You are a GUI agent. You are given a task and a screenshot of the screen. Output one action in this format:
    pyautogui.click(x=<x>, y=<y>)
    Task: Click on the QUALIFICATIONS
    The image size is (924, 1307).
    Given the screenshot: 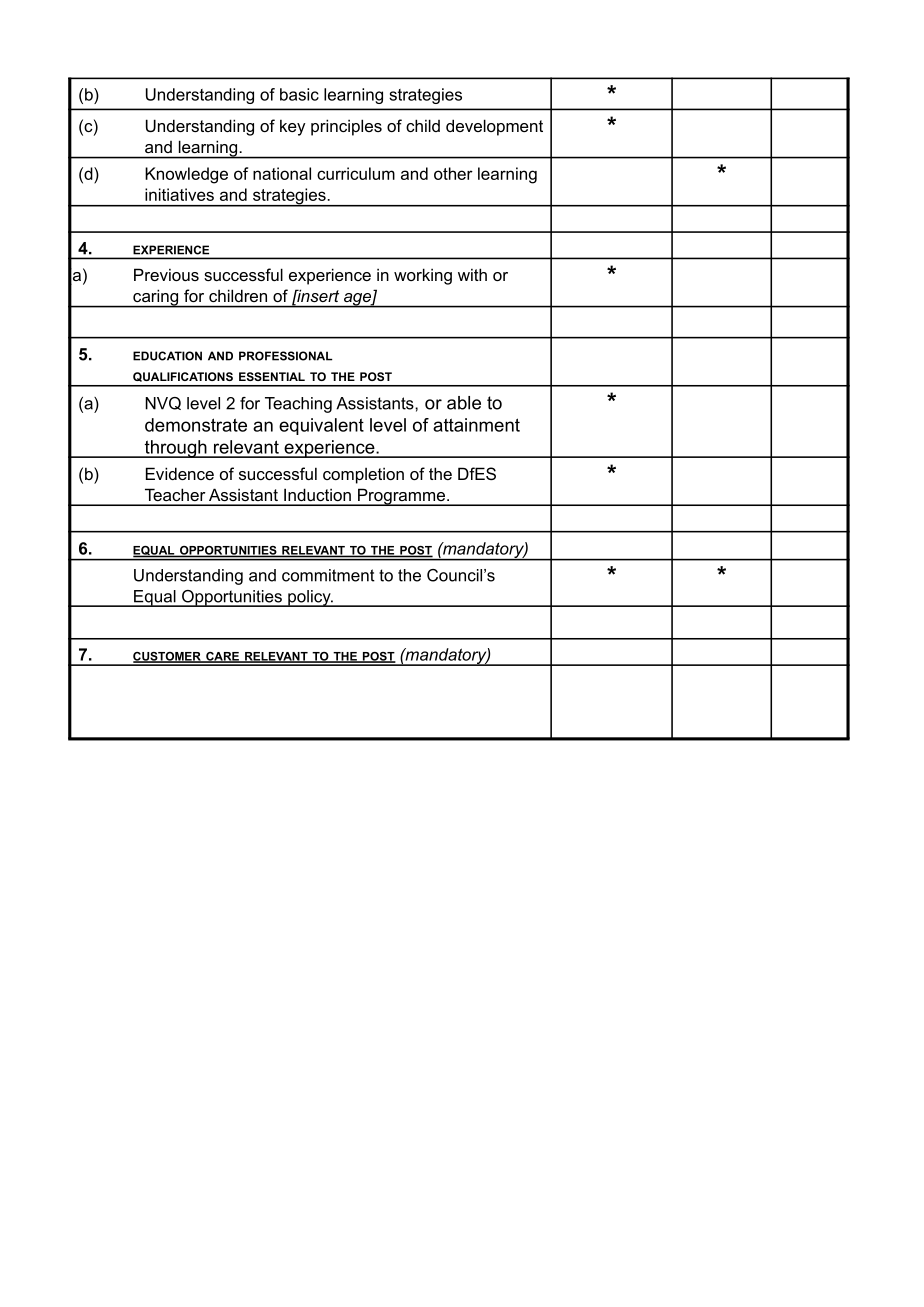 What is the action you would take?
    pyautogui.click(x=183, y=377)
